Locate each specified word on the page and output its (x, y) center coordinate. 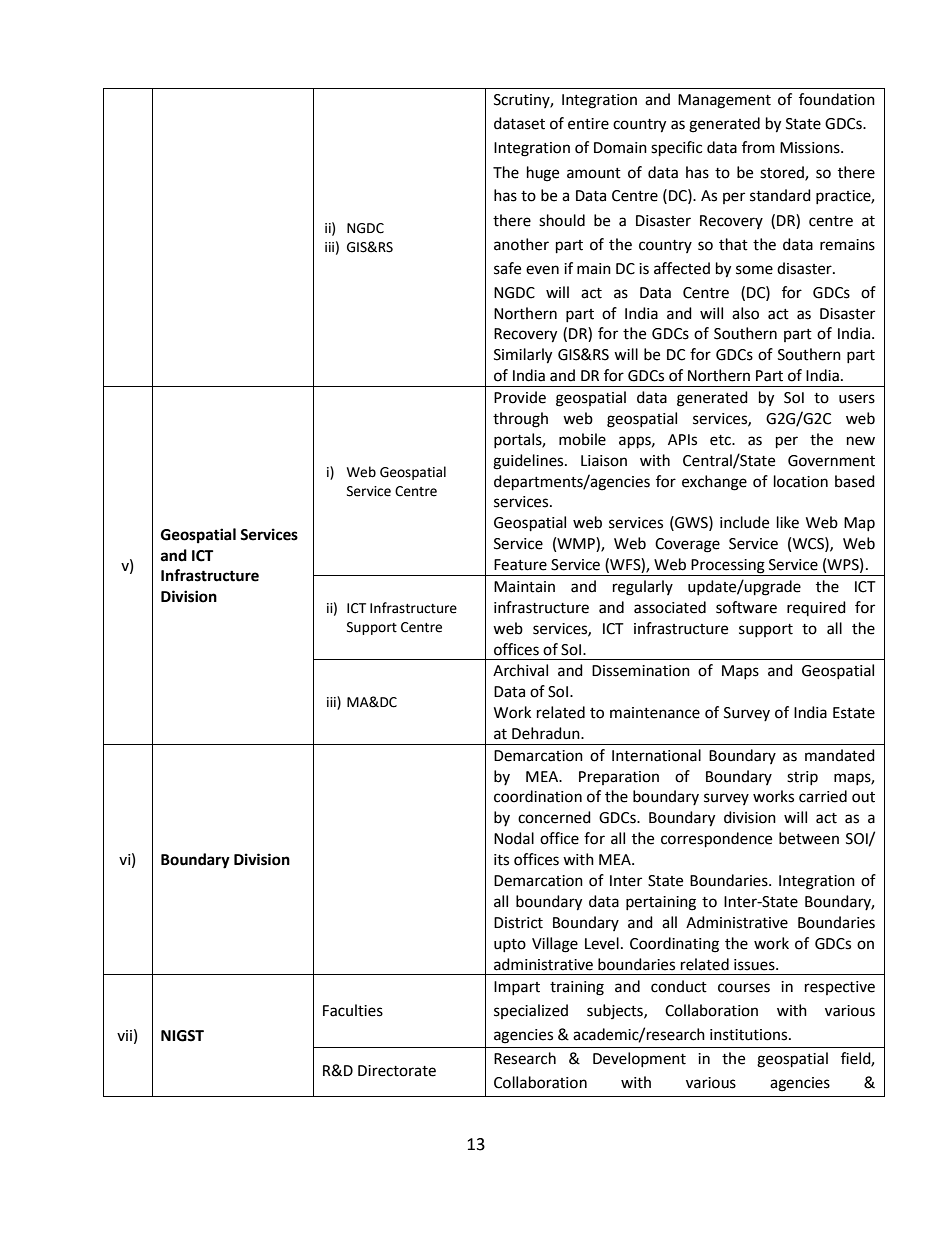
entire (588, 124)
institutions (750, 1035)
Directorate (397, 1071)
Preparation (619, 778)
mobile (582, 439)
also (745, 313)
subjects (616, 1011)
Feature (520, 565)
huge (543, 174)
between (809, 838)
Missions (811, 148)
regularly (643, 588)
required (816, 608)
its (501, 860)
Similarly (523, 356)
